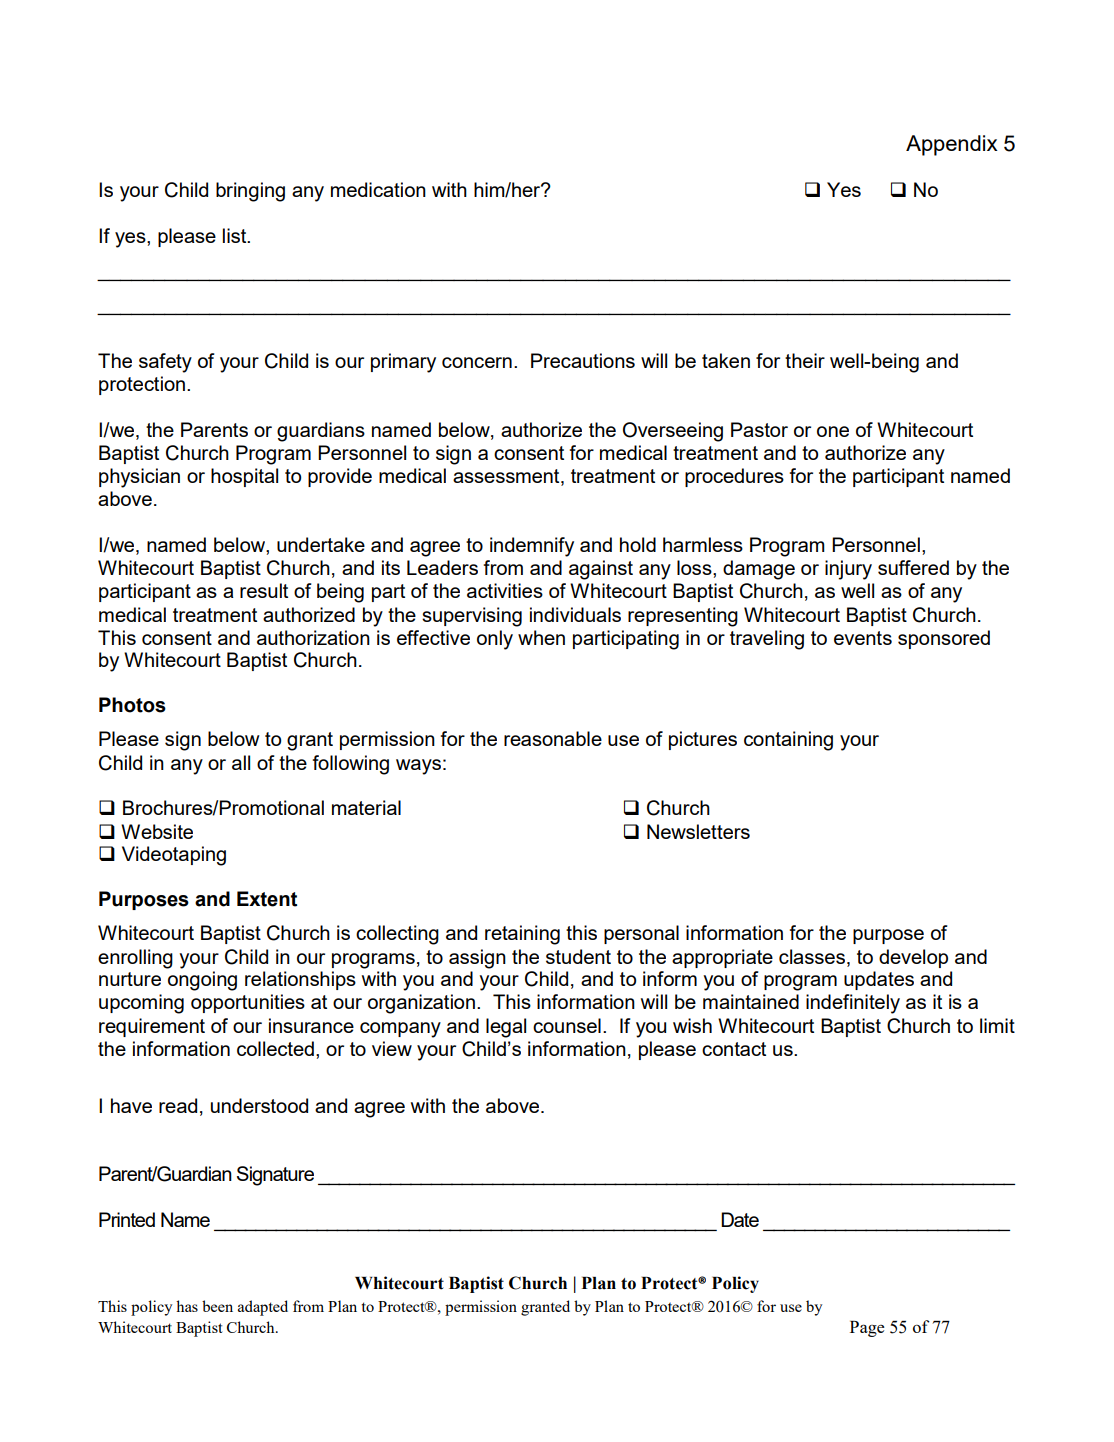 This image has height=1442, width=1114. I want to click on counsel, so click(567, 1025).
